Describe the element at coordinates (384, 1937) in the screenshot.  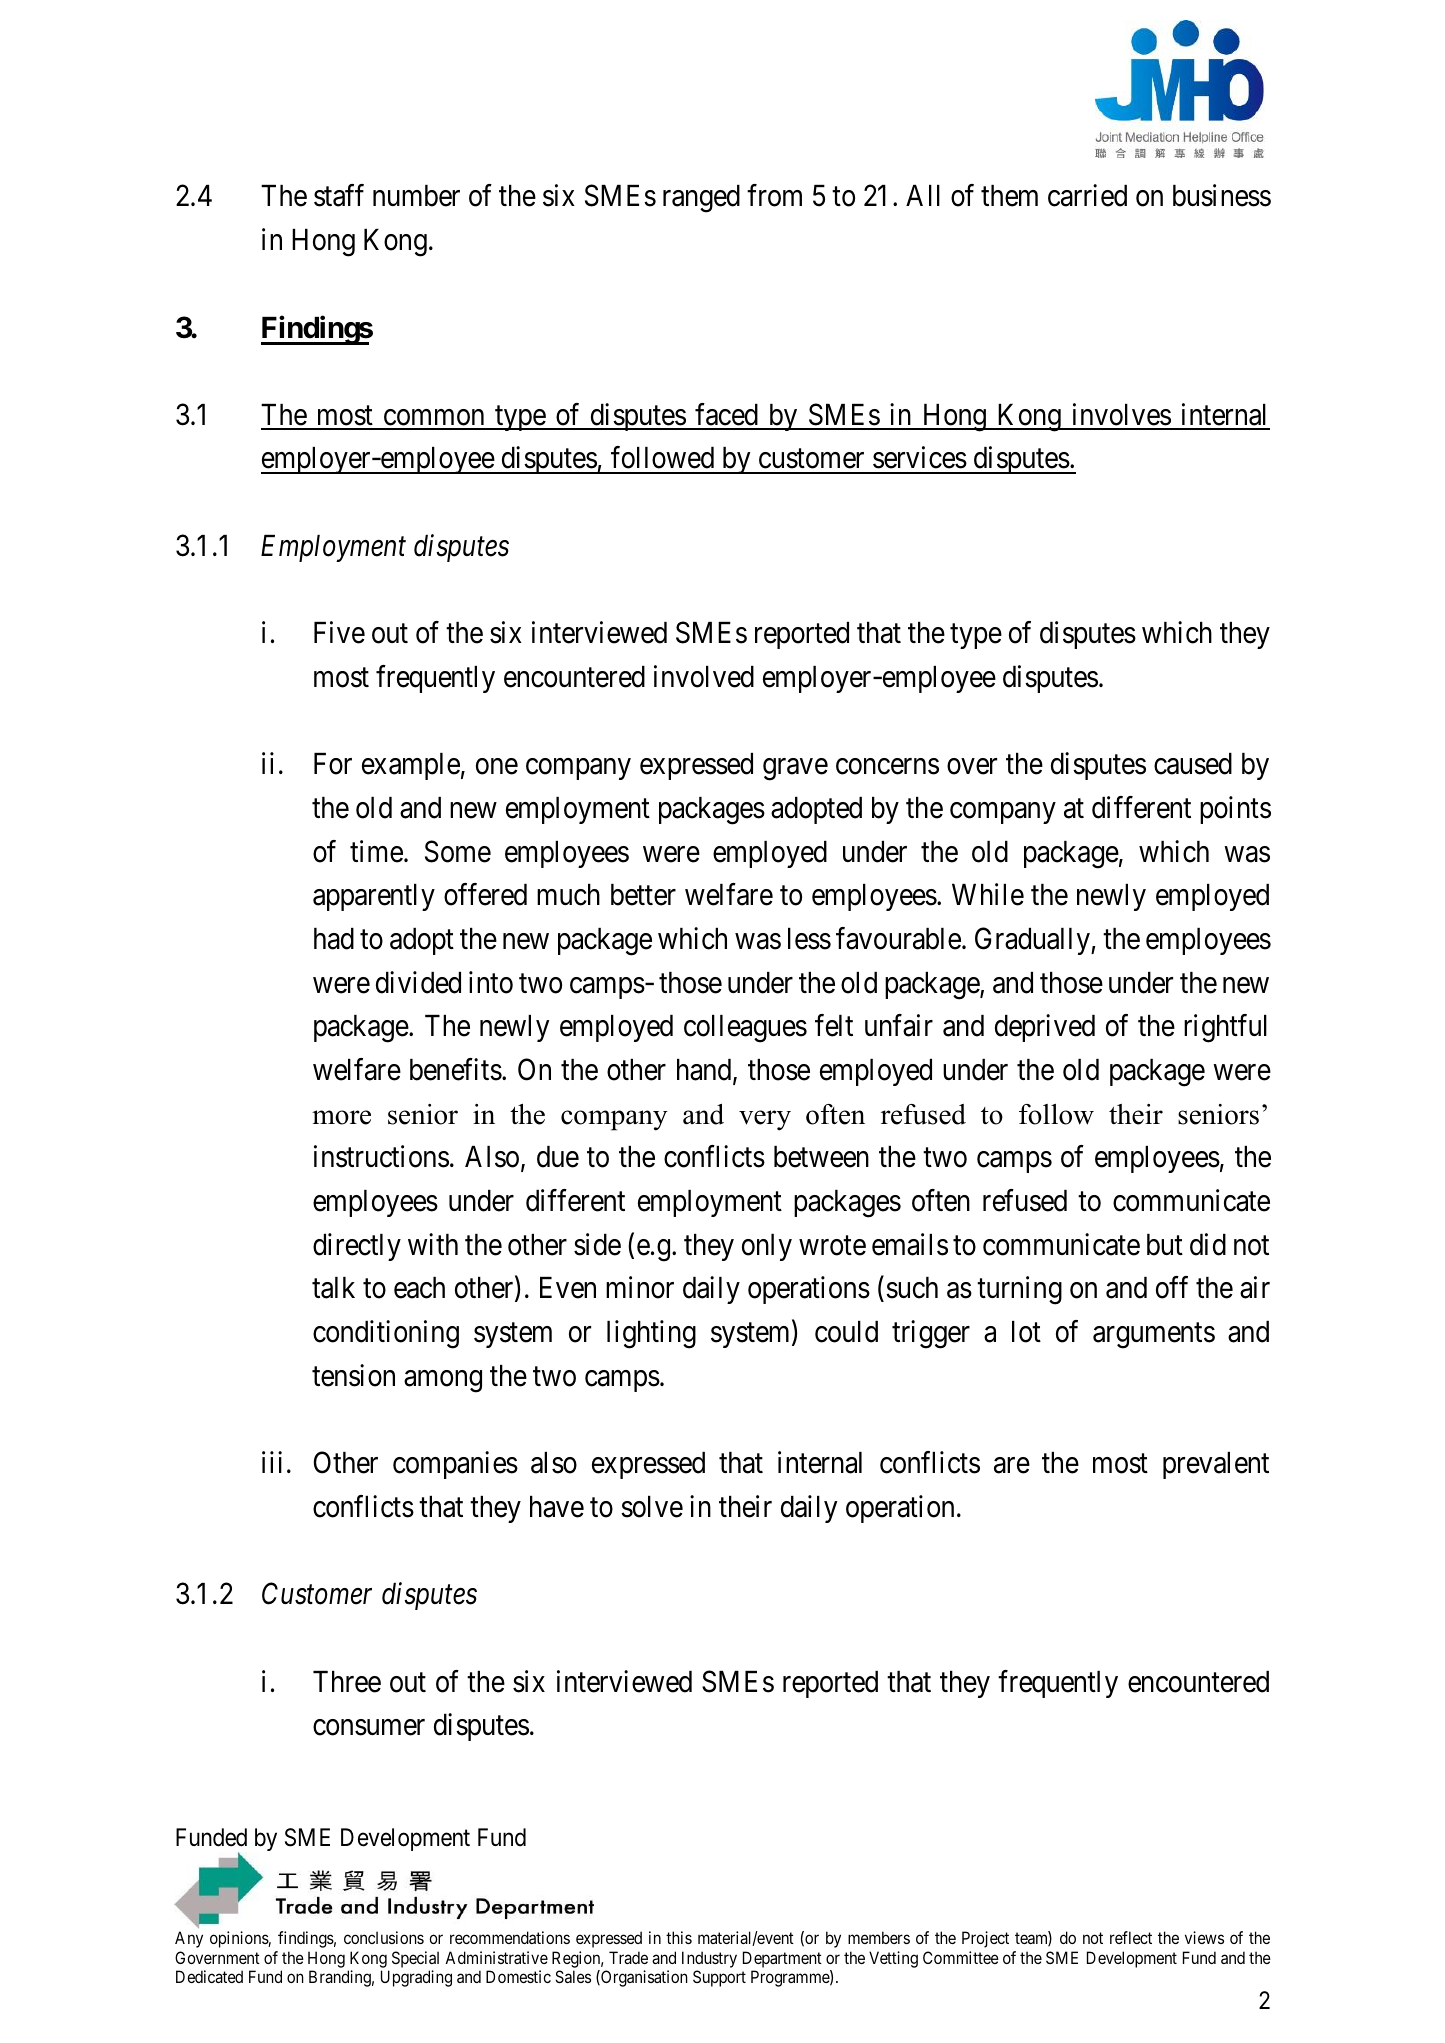
I see `conclusions` at that location.
